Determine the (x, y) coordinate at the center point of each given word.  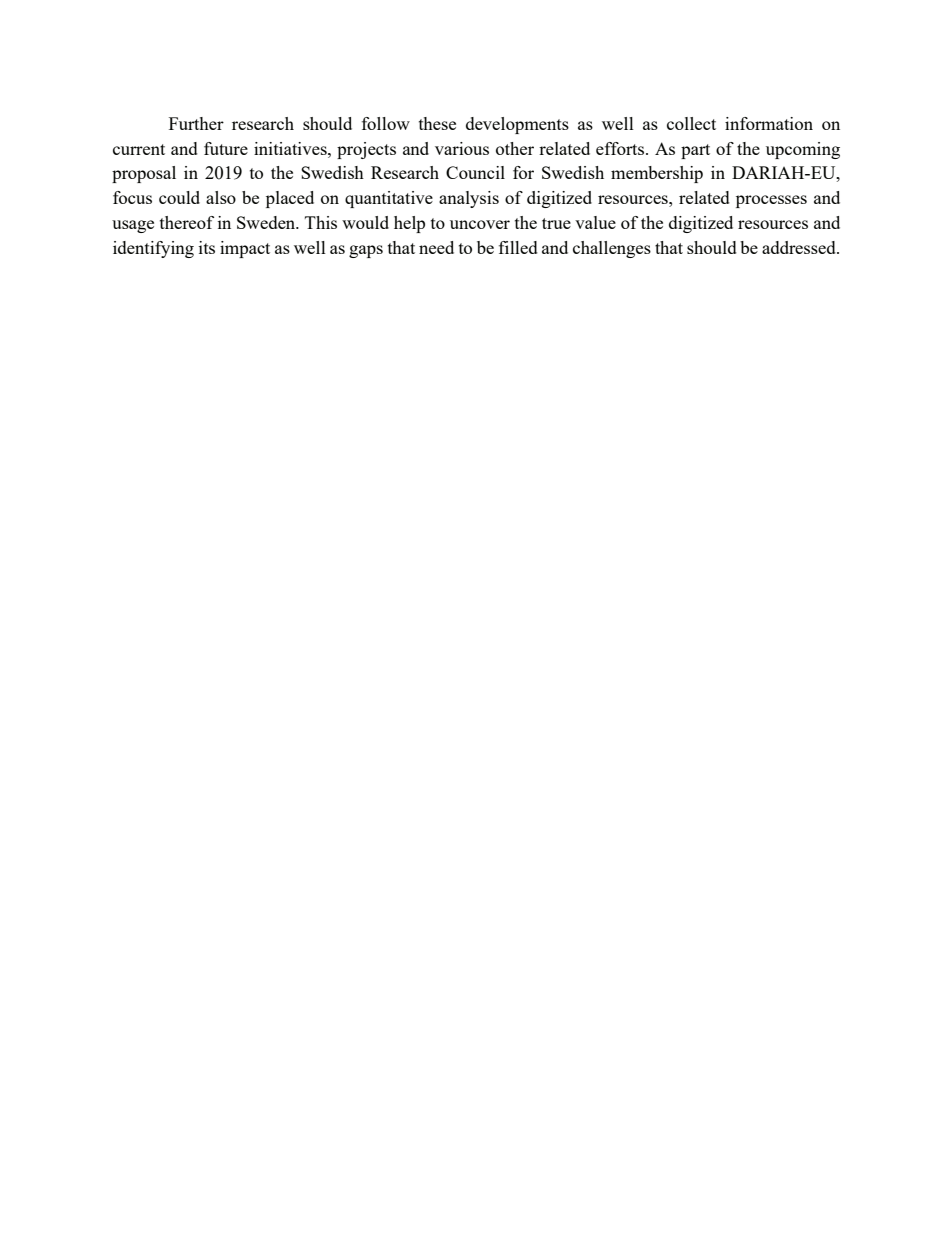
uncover (480, 224)
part (695, 151)
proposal (144, 174)
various (462, 148)
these (437, 123)
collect (691, 123)
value (595, 222)
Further (196, 123)
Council (475, 172)
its (207, 247)
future (226, 148)
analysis (469, 199)
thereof (187, 222)
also (221, 197)
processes (771, 201)
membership (657, 174)
